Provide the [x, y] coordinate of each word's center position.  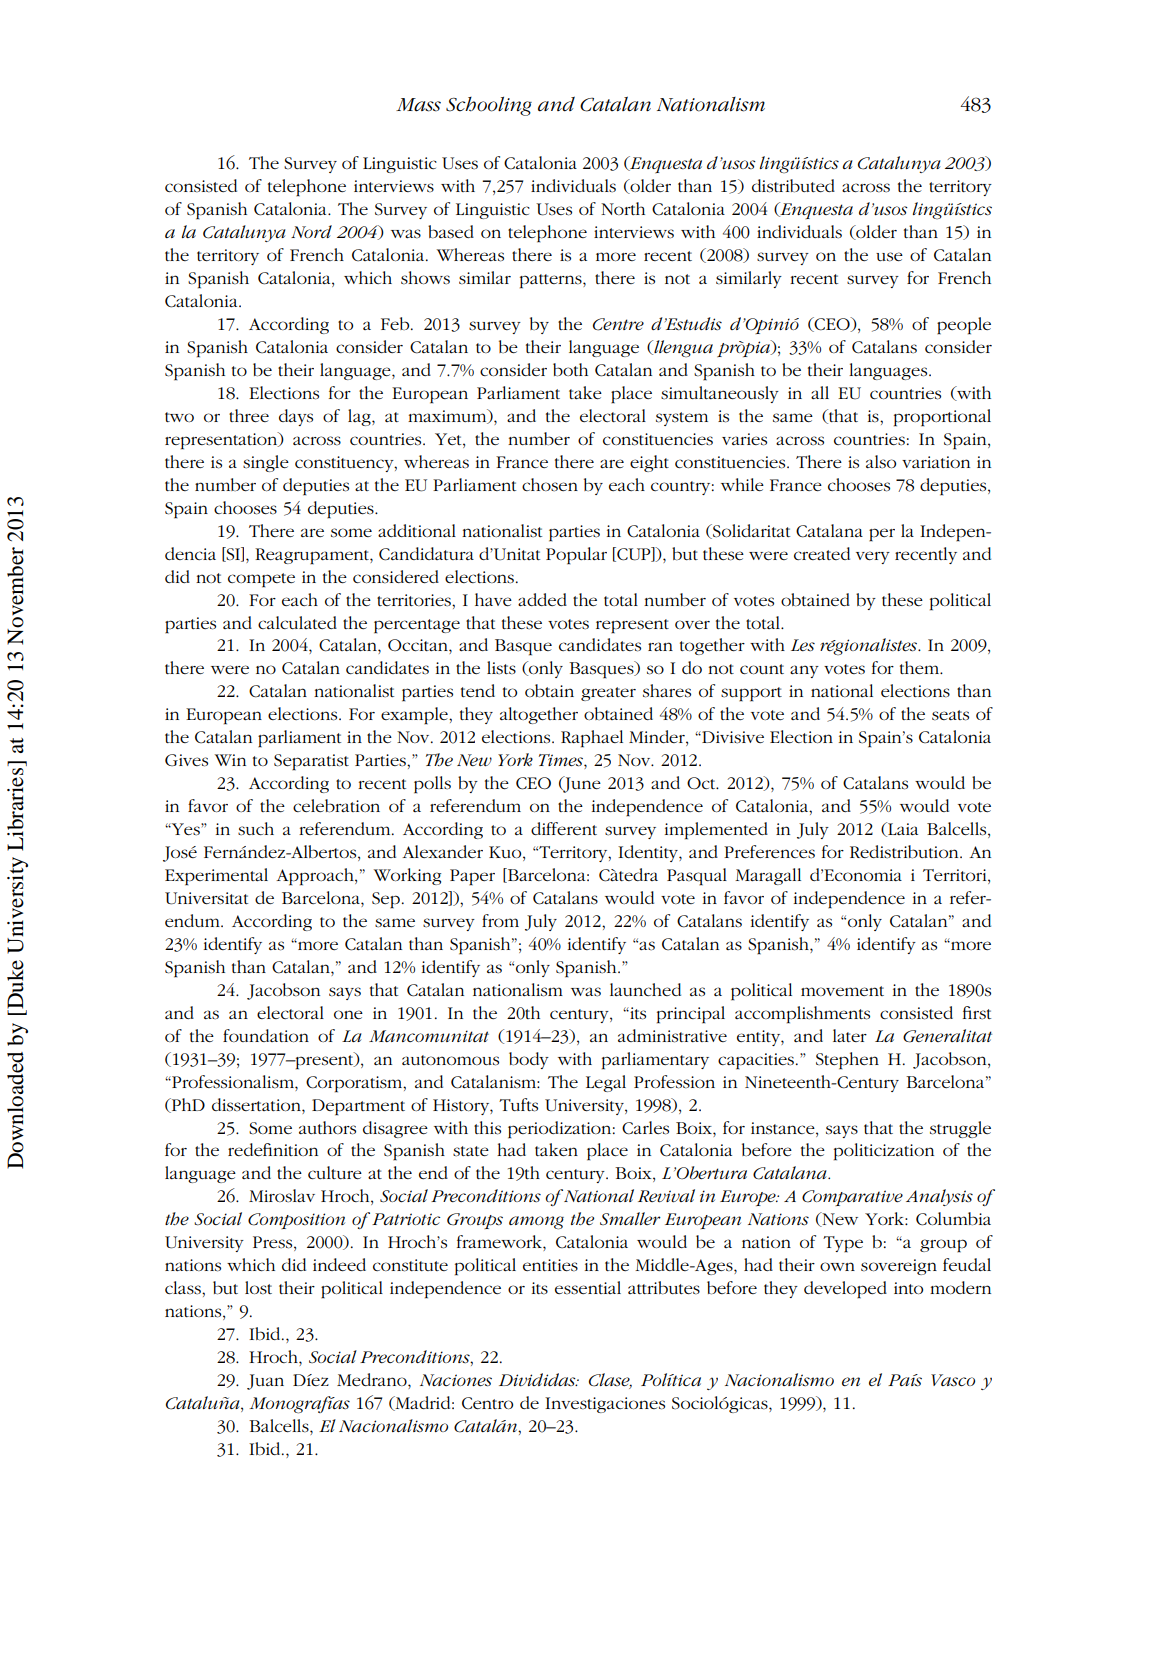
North [623, 208]
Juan [265, 1382]
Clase [610, 1381]
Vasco [953, 1380]
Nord [311, 231]
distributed [793, 186]
